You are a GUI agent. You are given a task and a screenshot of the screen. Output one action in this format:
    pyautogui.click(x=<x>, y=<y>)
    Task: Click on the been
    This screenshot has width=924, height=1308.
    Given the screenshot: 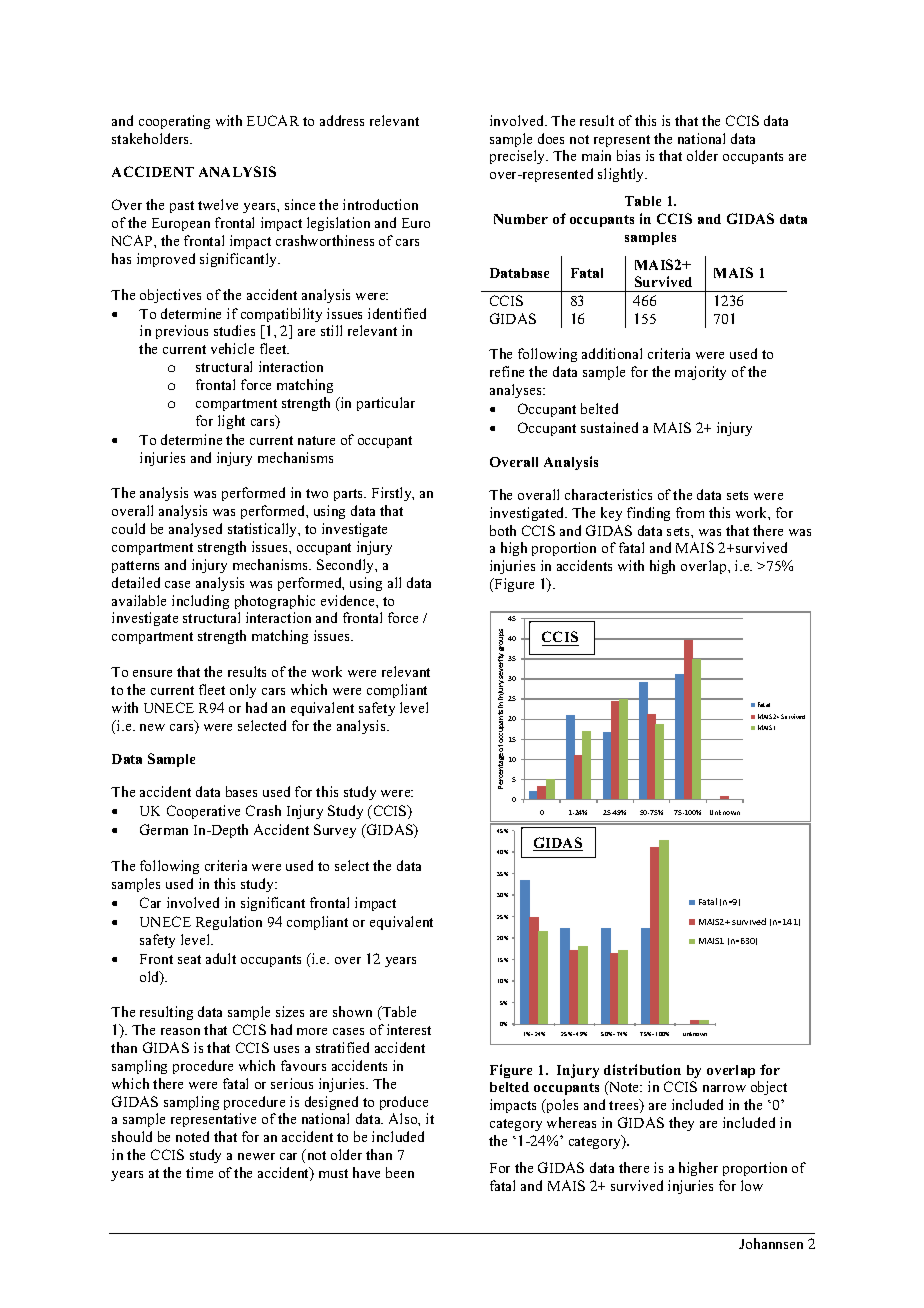 What is the action you would take?
    pyautogui.click(x=400, y=1172)
